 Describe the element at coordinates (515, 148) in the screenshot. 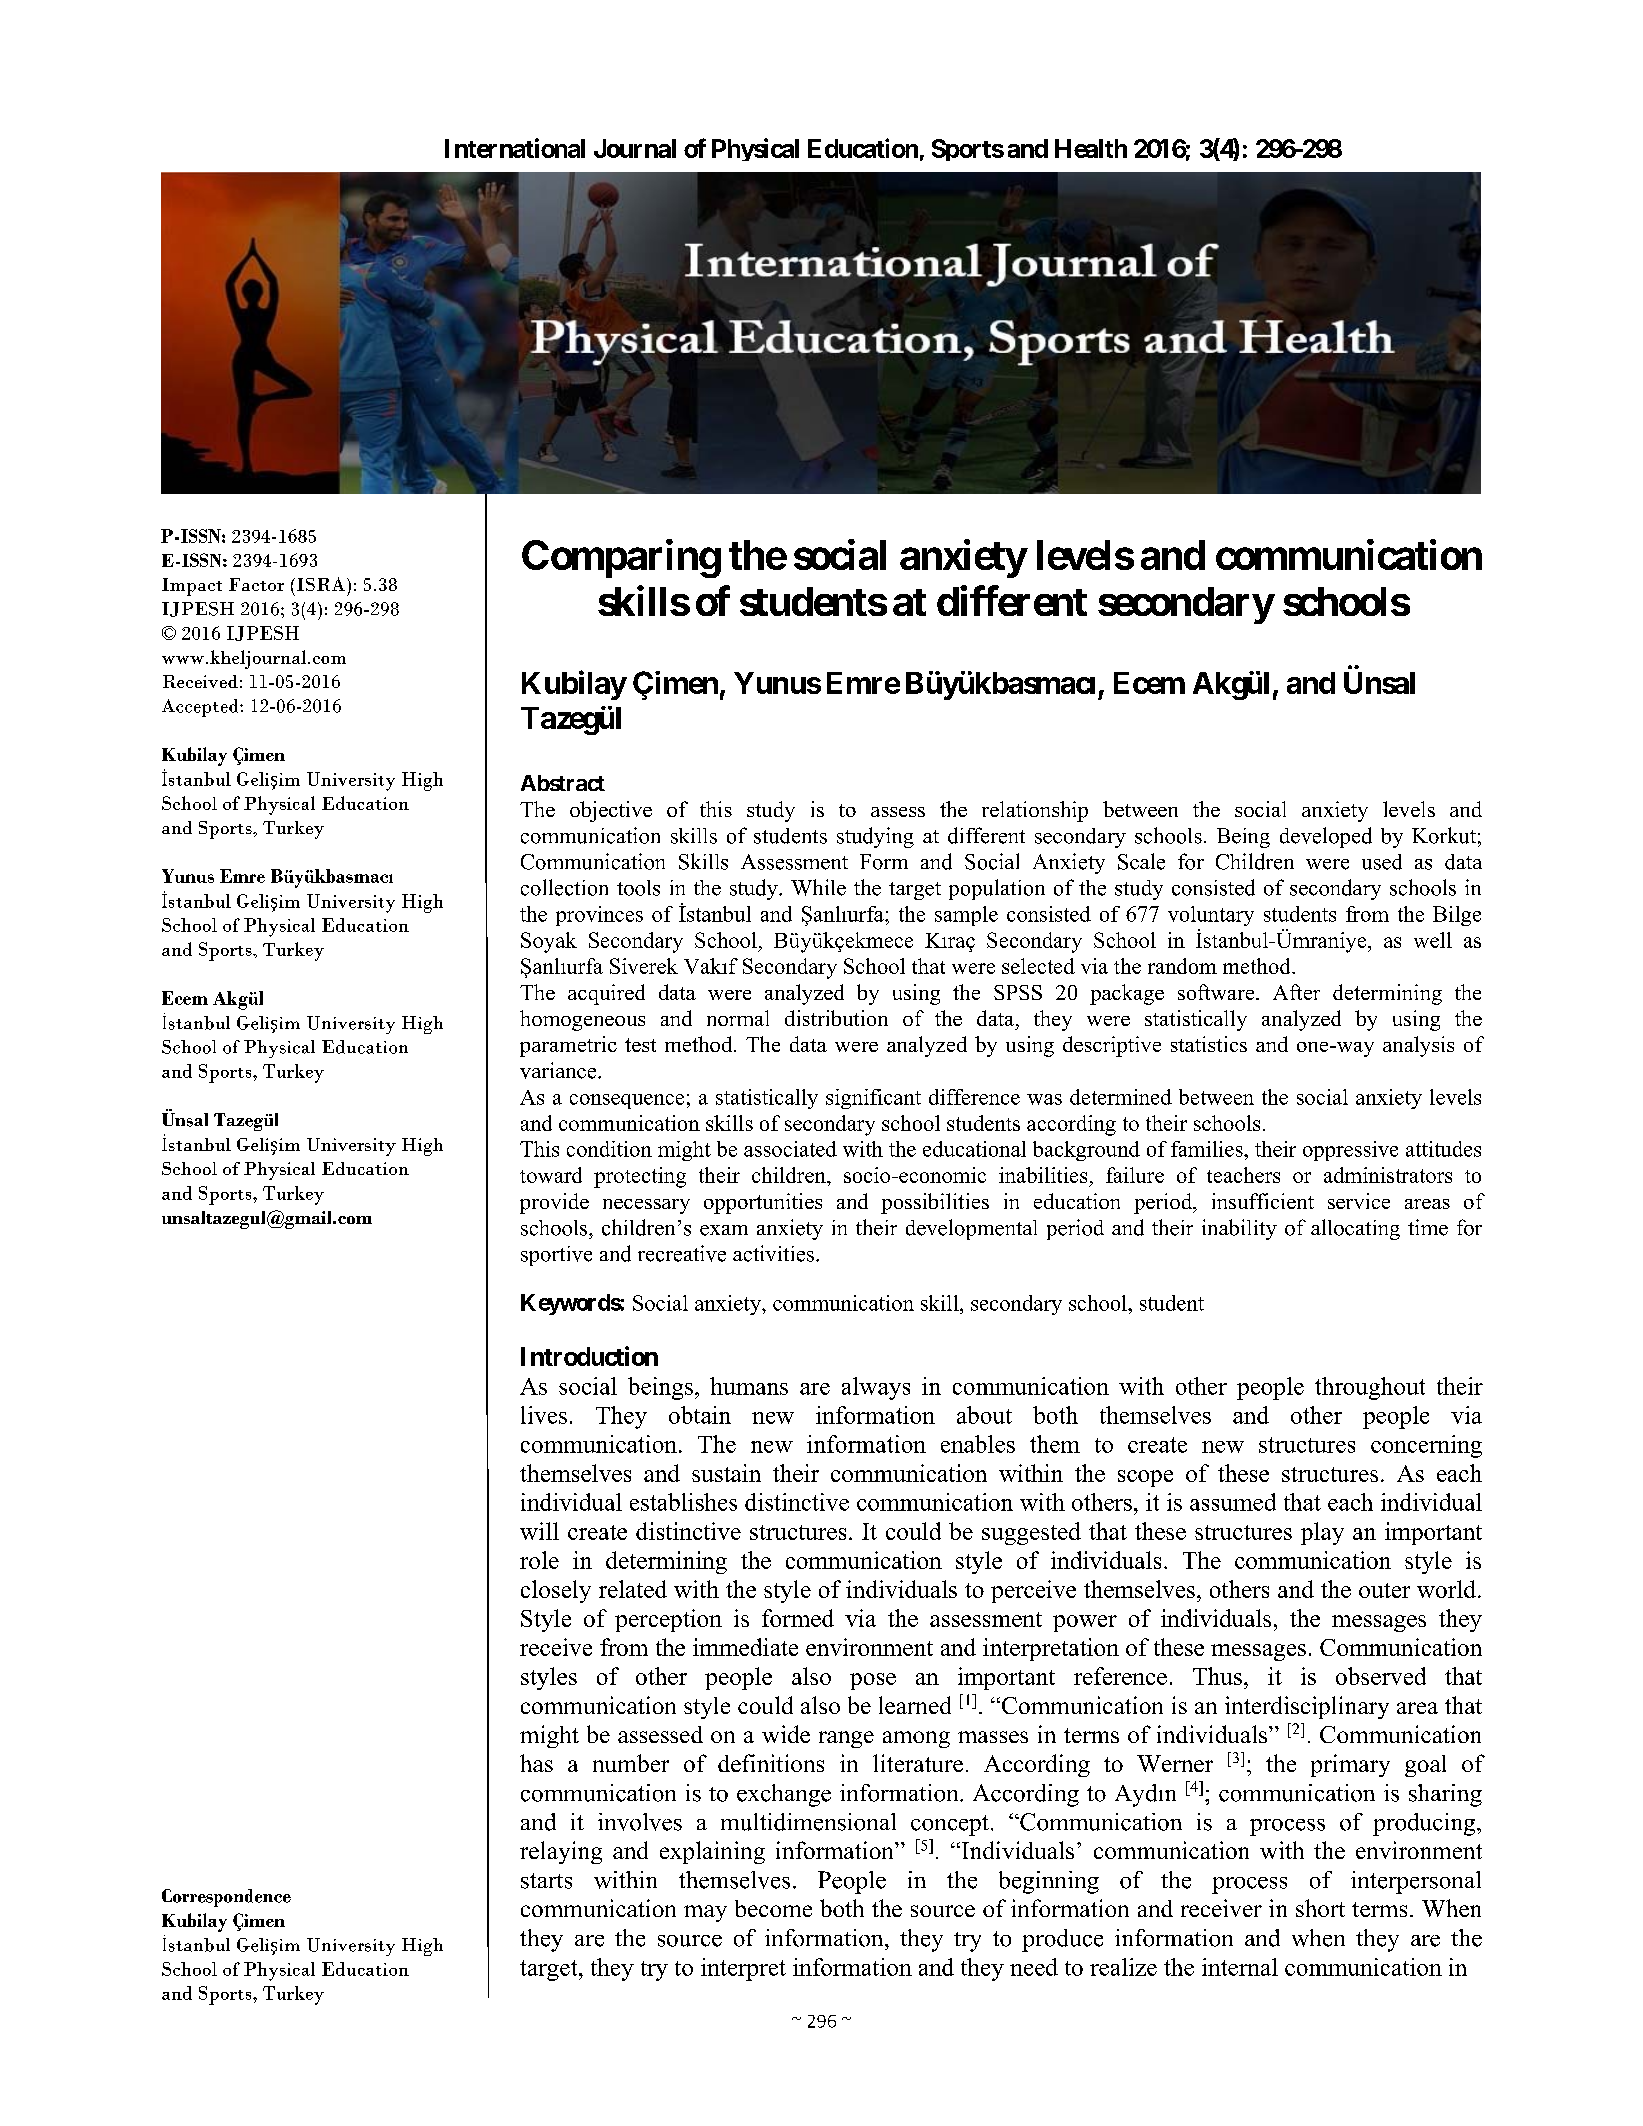

I see `International` at that location.
